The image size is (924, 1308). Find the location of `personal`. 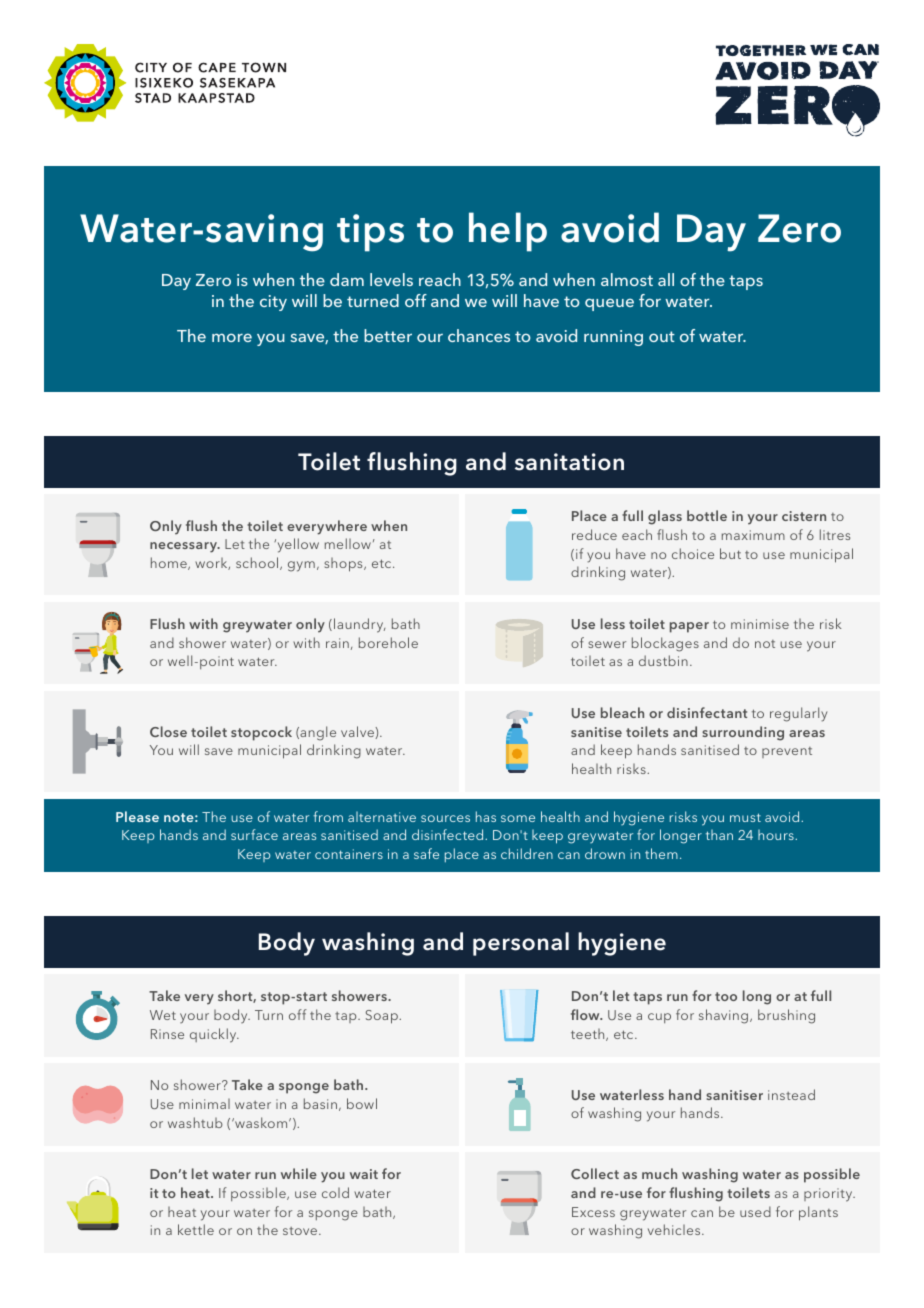

personal is located at coordinates (521, 944).
